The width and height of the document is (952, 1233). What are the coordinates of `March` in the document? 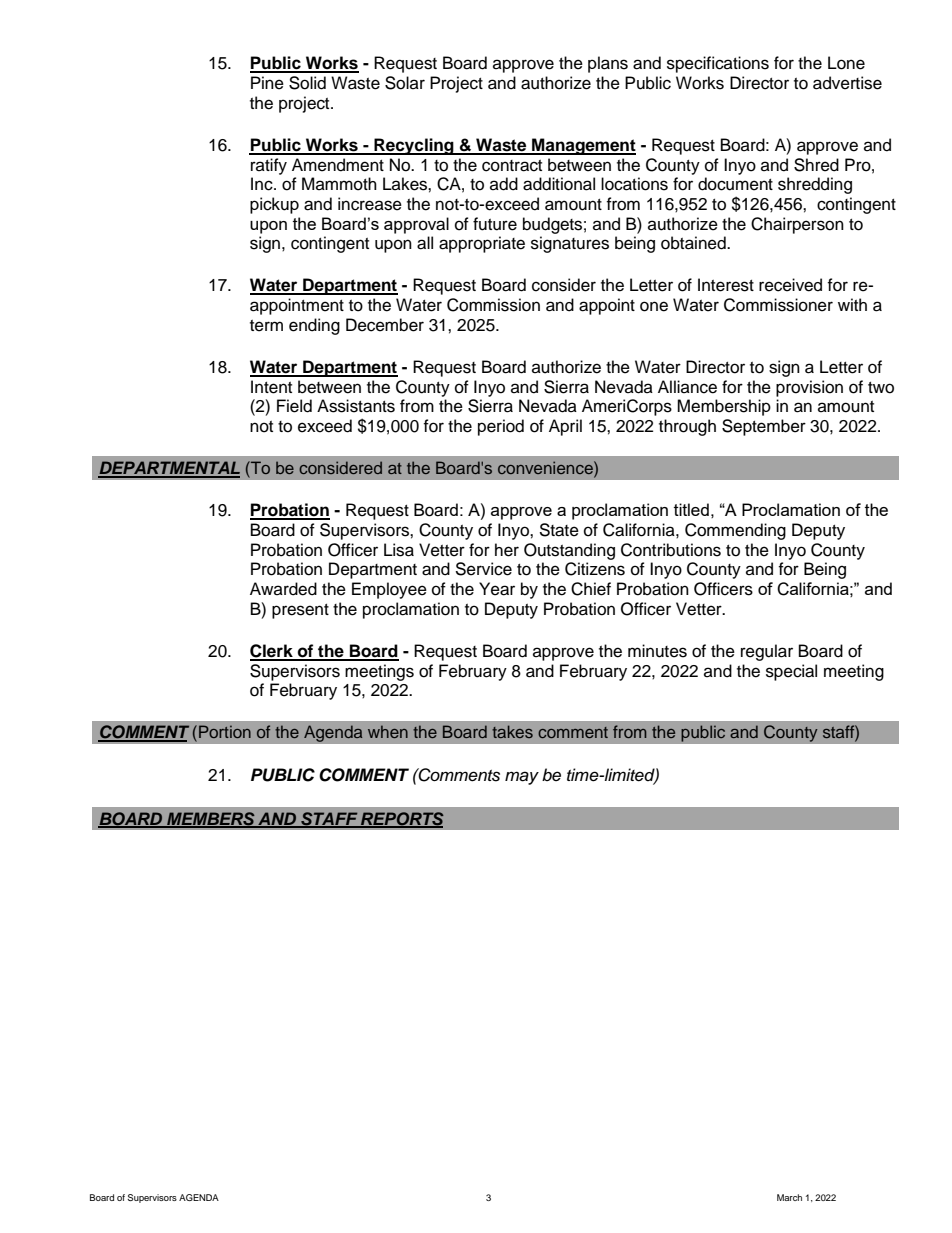 It's located at (789, 1197).
